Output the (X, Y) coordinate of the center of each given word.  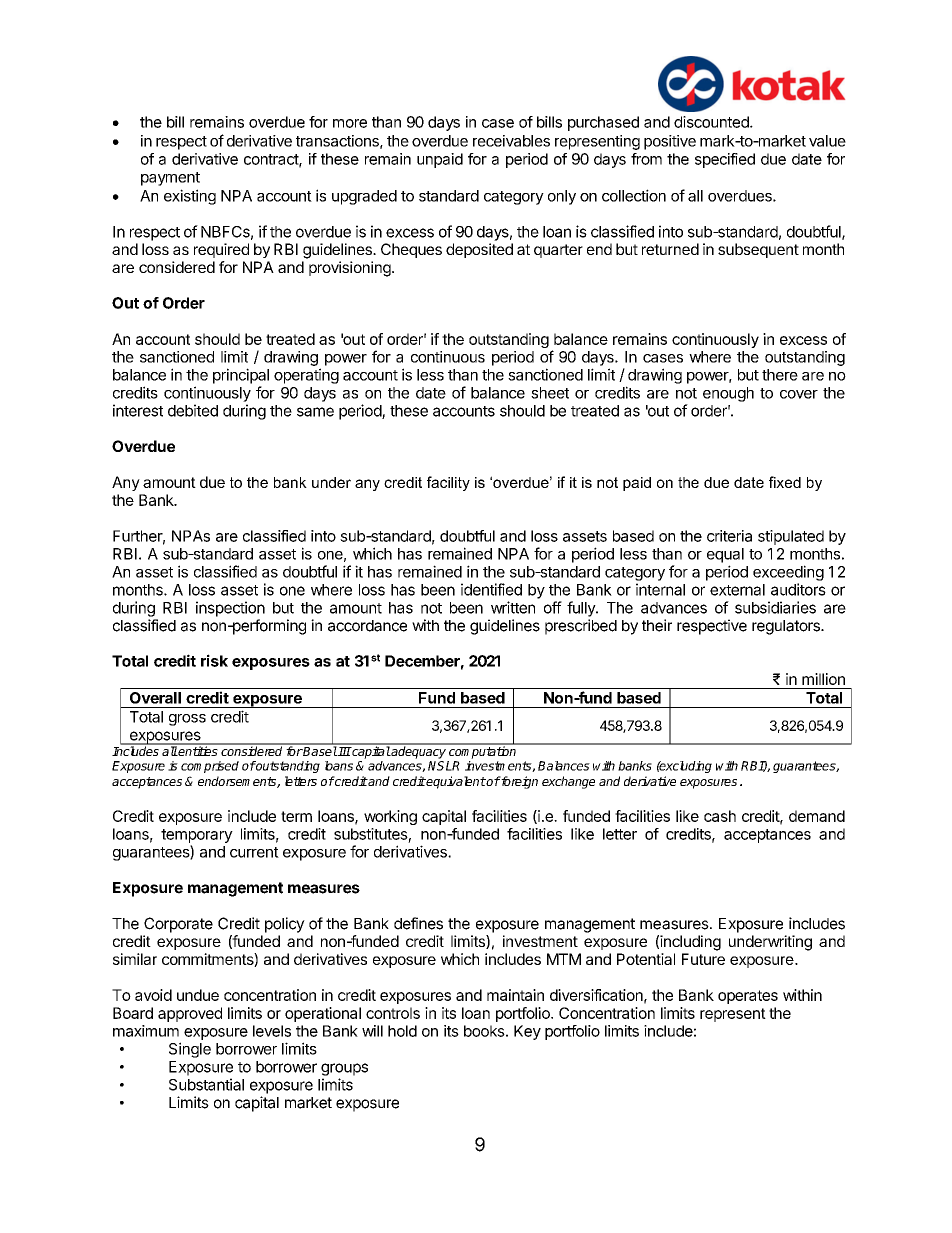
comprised (210, 767)
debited (193, 410)
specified (725, 160)
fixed (785, 482)
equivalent (455, 782)
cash (720, 816)
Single (190, 1050)
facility (448, 483)
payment (170, 179)
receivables (511, 141)
